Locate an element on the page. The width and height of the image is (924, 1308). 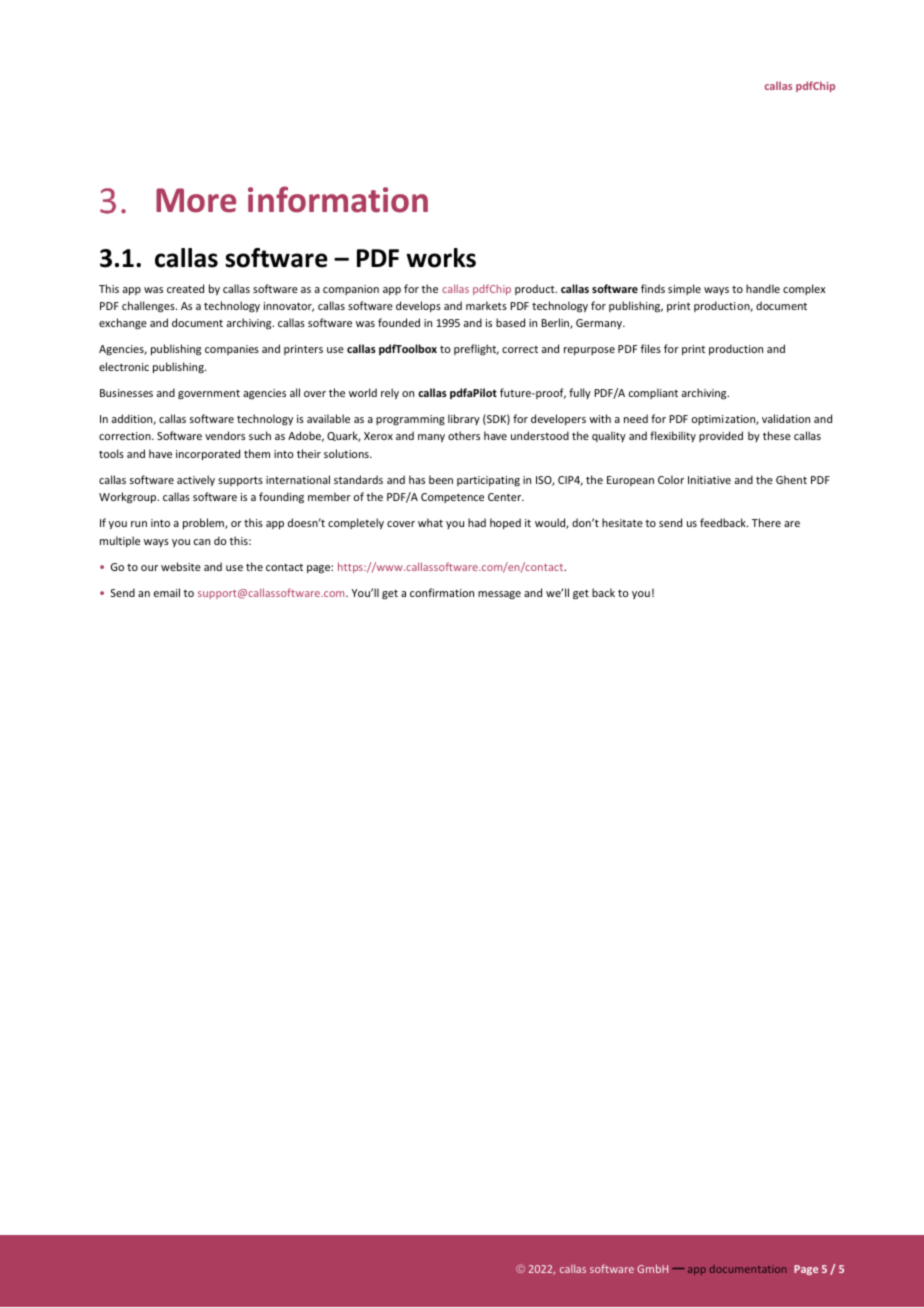
information is located at coordinates (338, 199).
